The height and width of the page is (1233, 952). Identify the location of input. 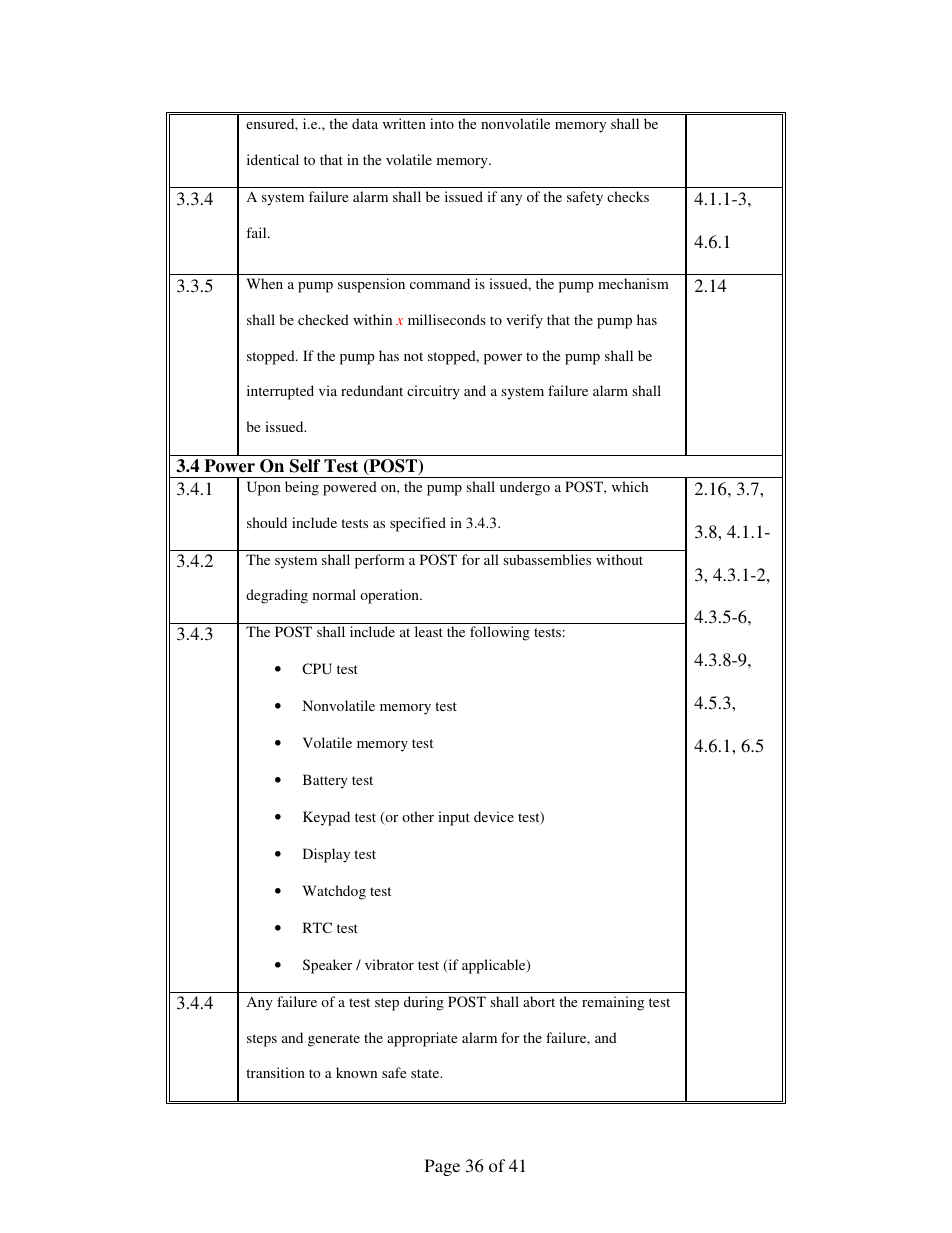
(454, 818).
